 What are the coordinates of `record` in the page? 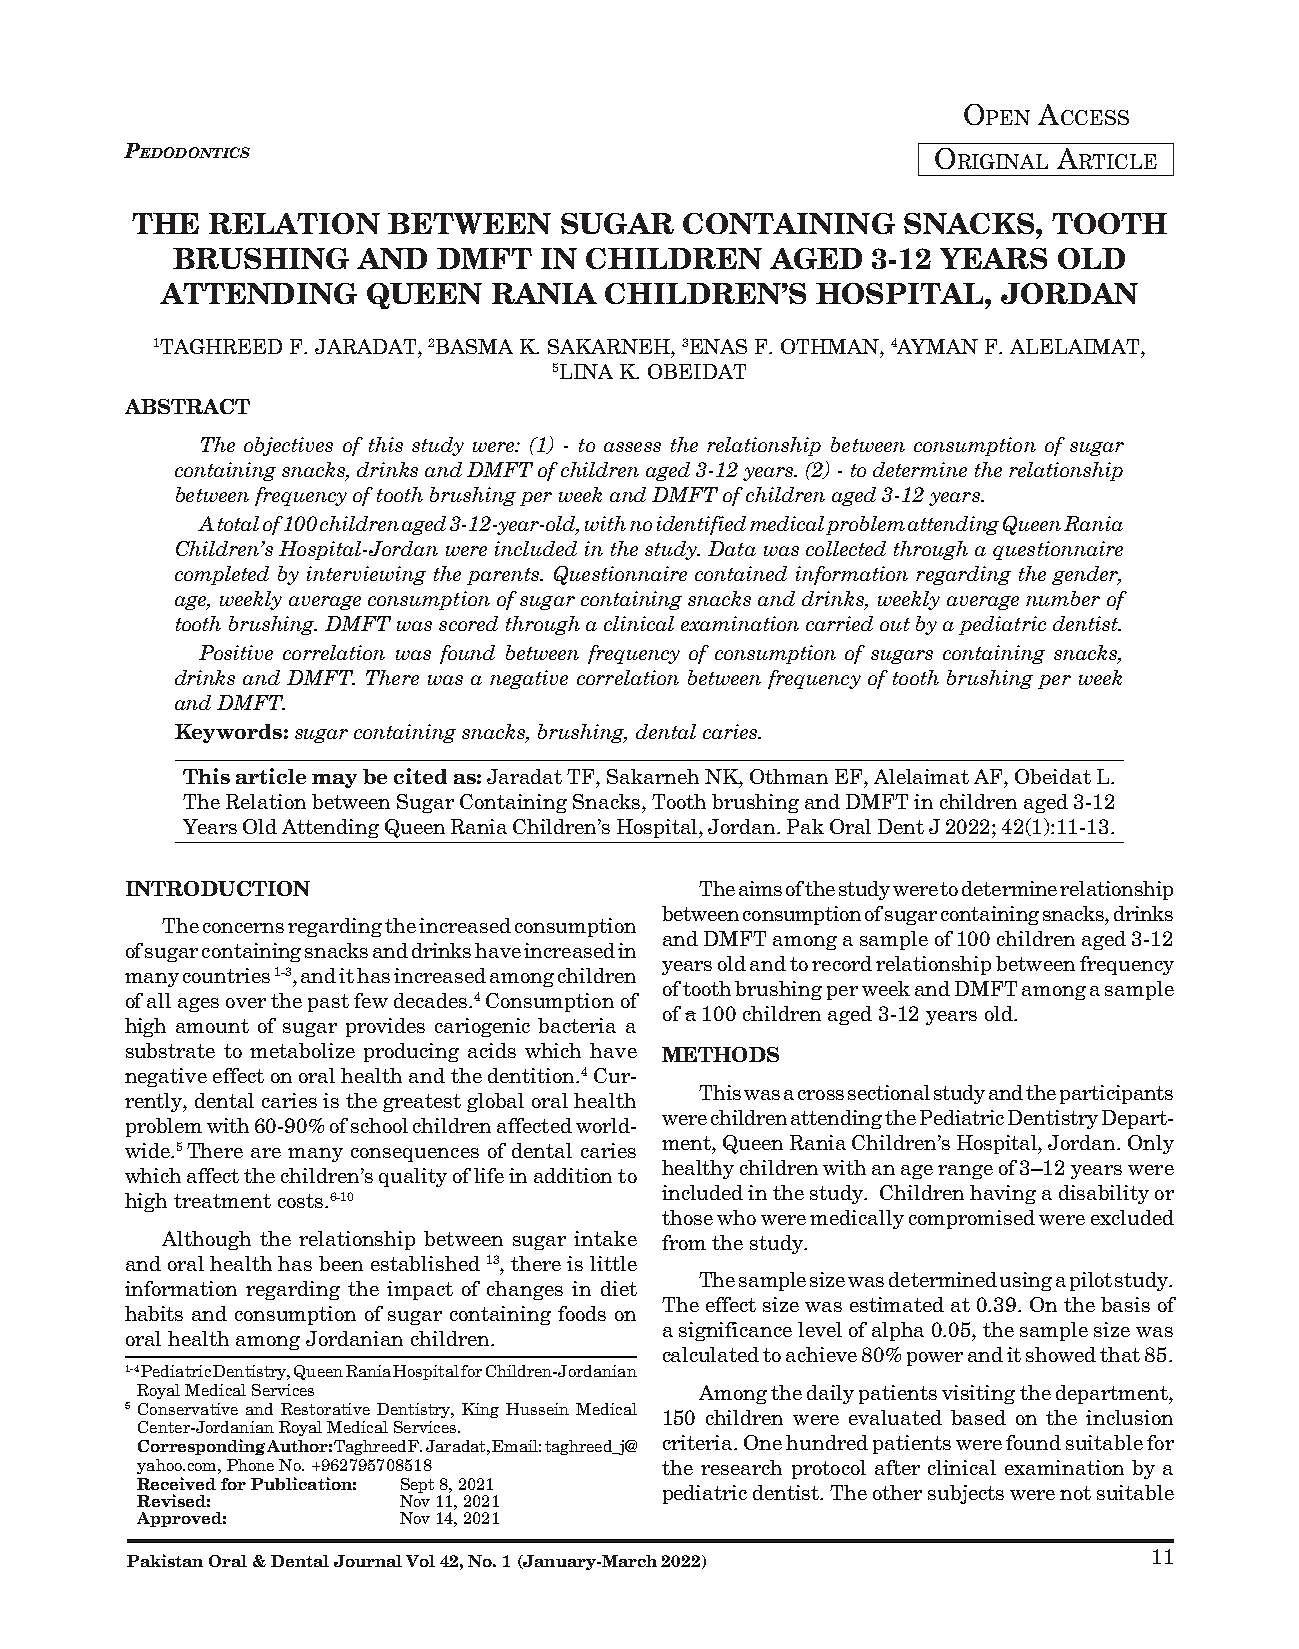 It's located at (842, 963).
